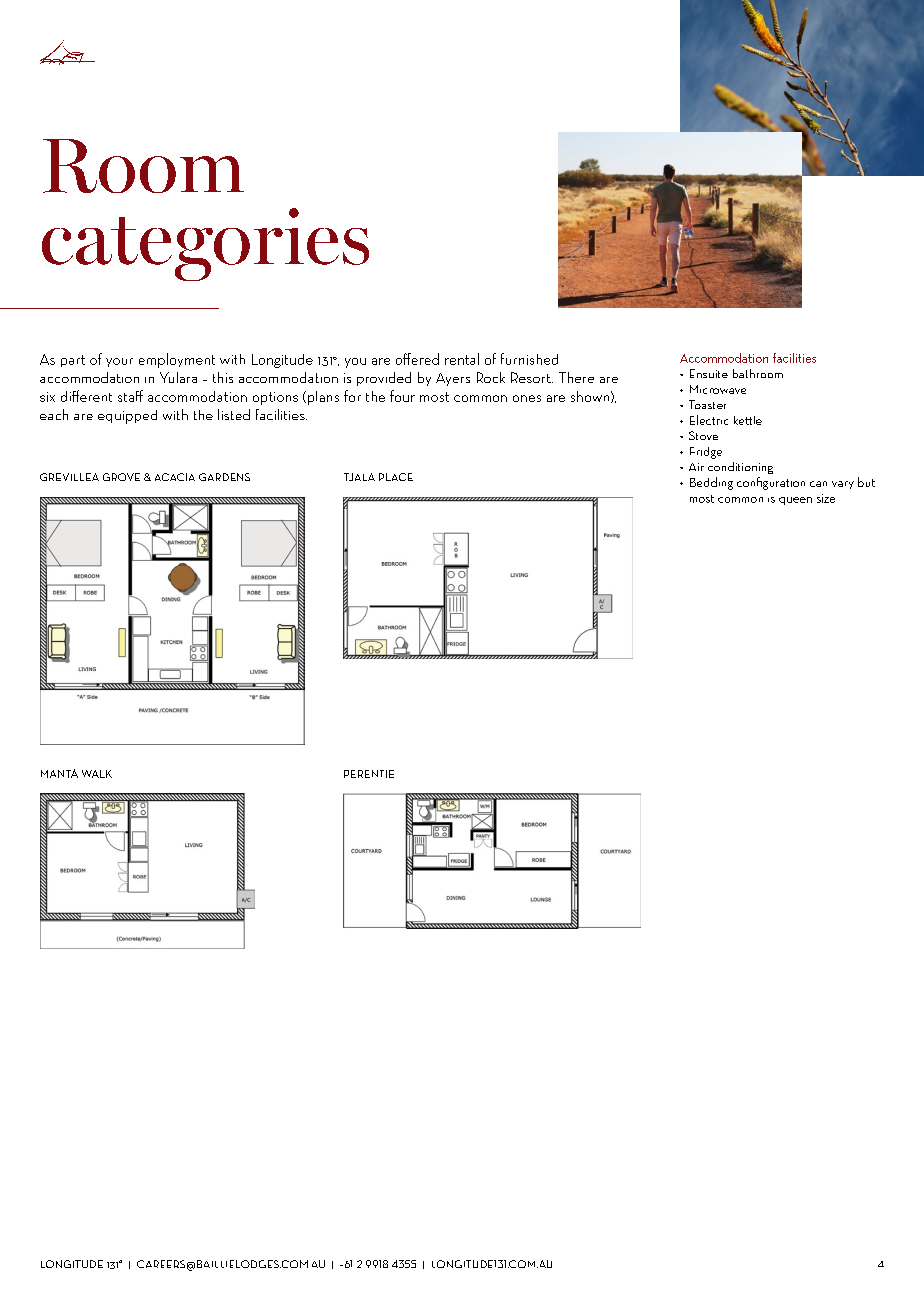 This image has height=1308, width=924. I want to click on queen, so click(795, 501).
